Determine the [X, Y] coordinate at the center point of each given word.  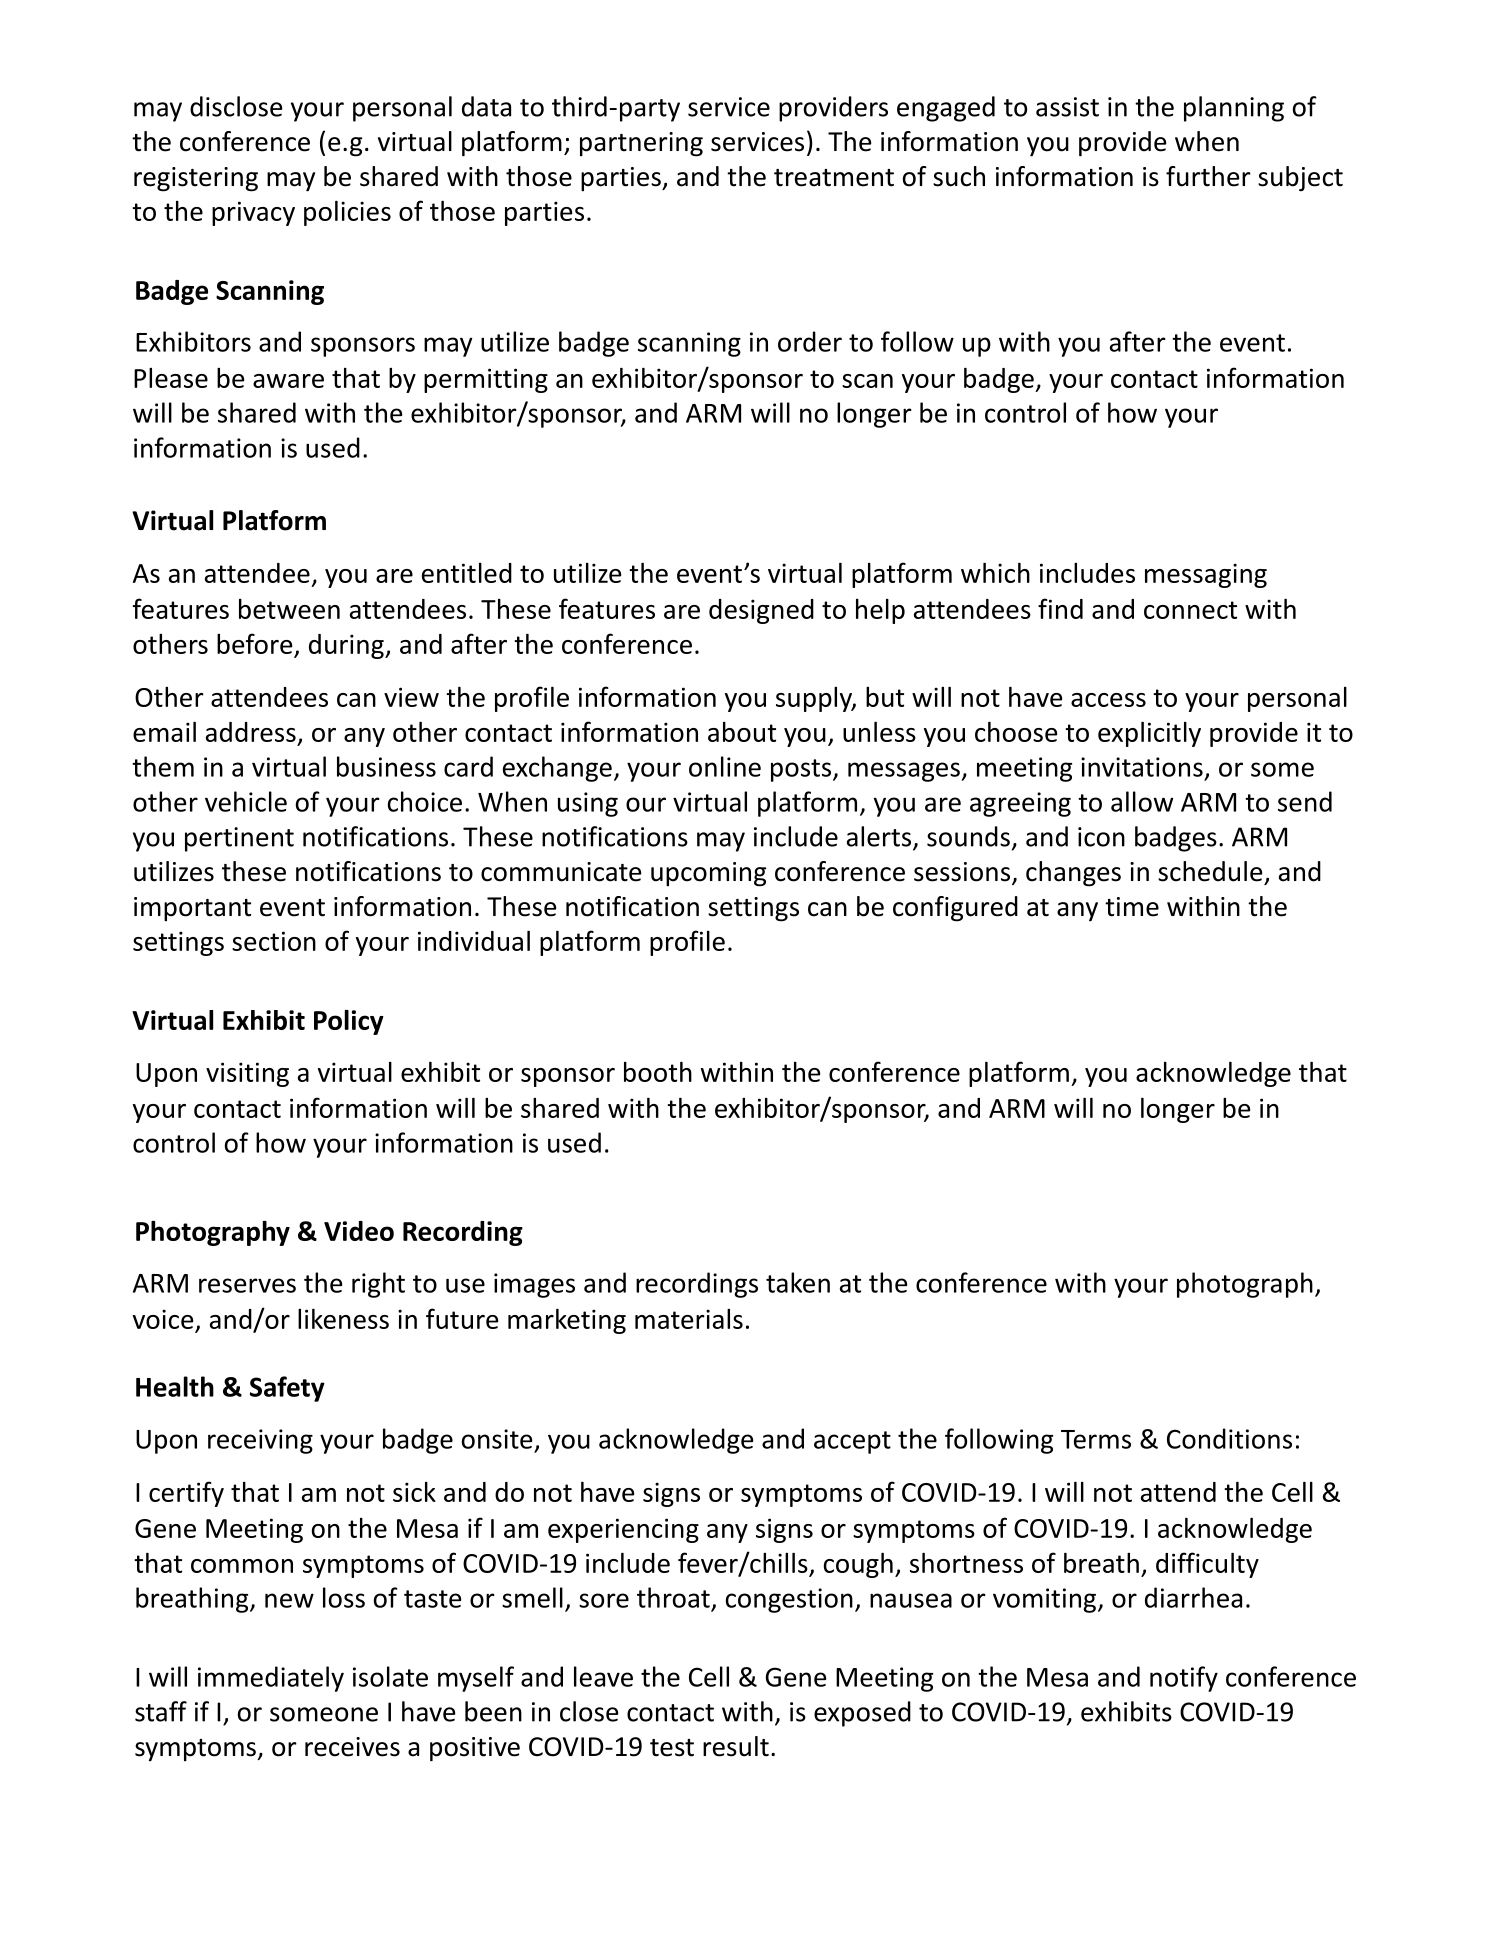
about [742, 732]
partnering [641, 144]
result [736, 1746]
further [1208, 176]
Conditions [1229, 1438]
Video [359, 1231]
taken [798, 1282]
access [1108, 700]
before [254, 643]
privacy [253, 213]
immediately [271, 1679]
